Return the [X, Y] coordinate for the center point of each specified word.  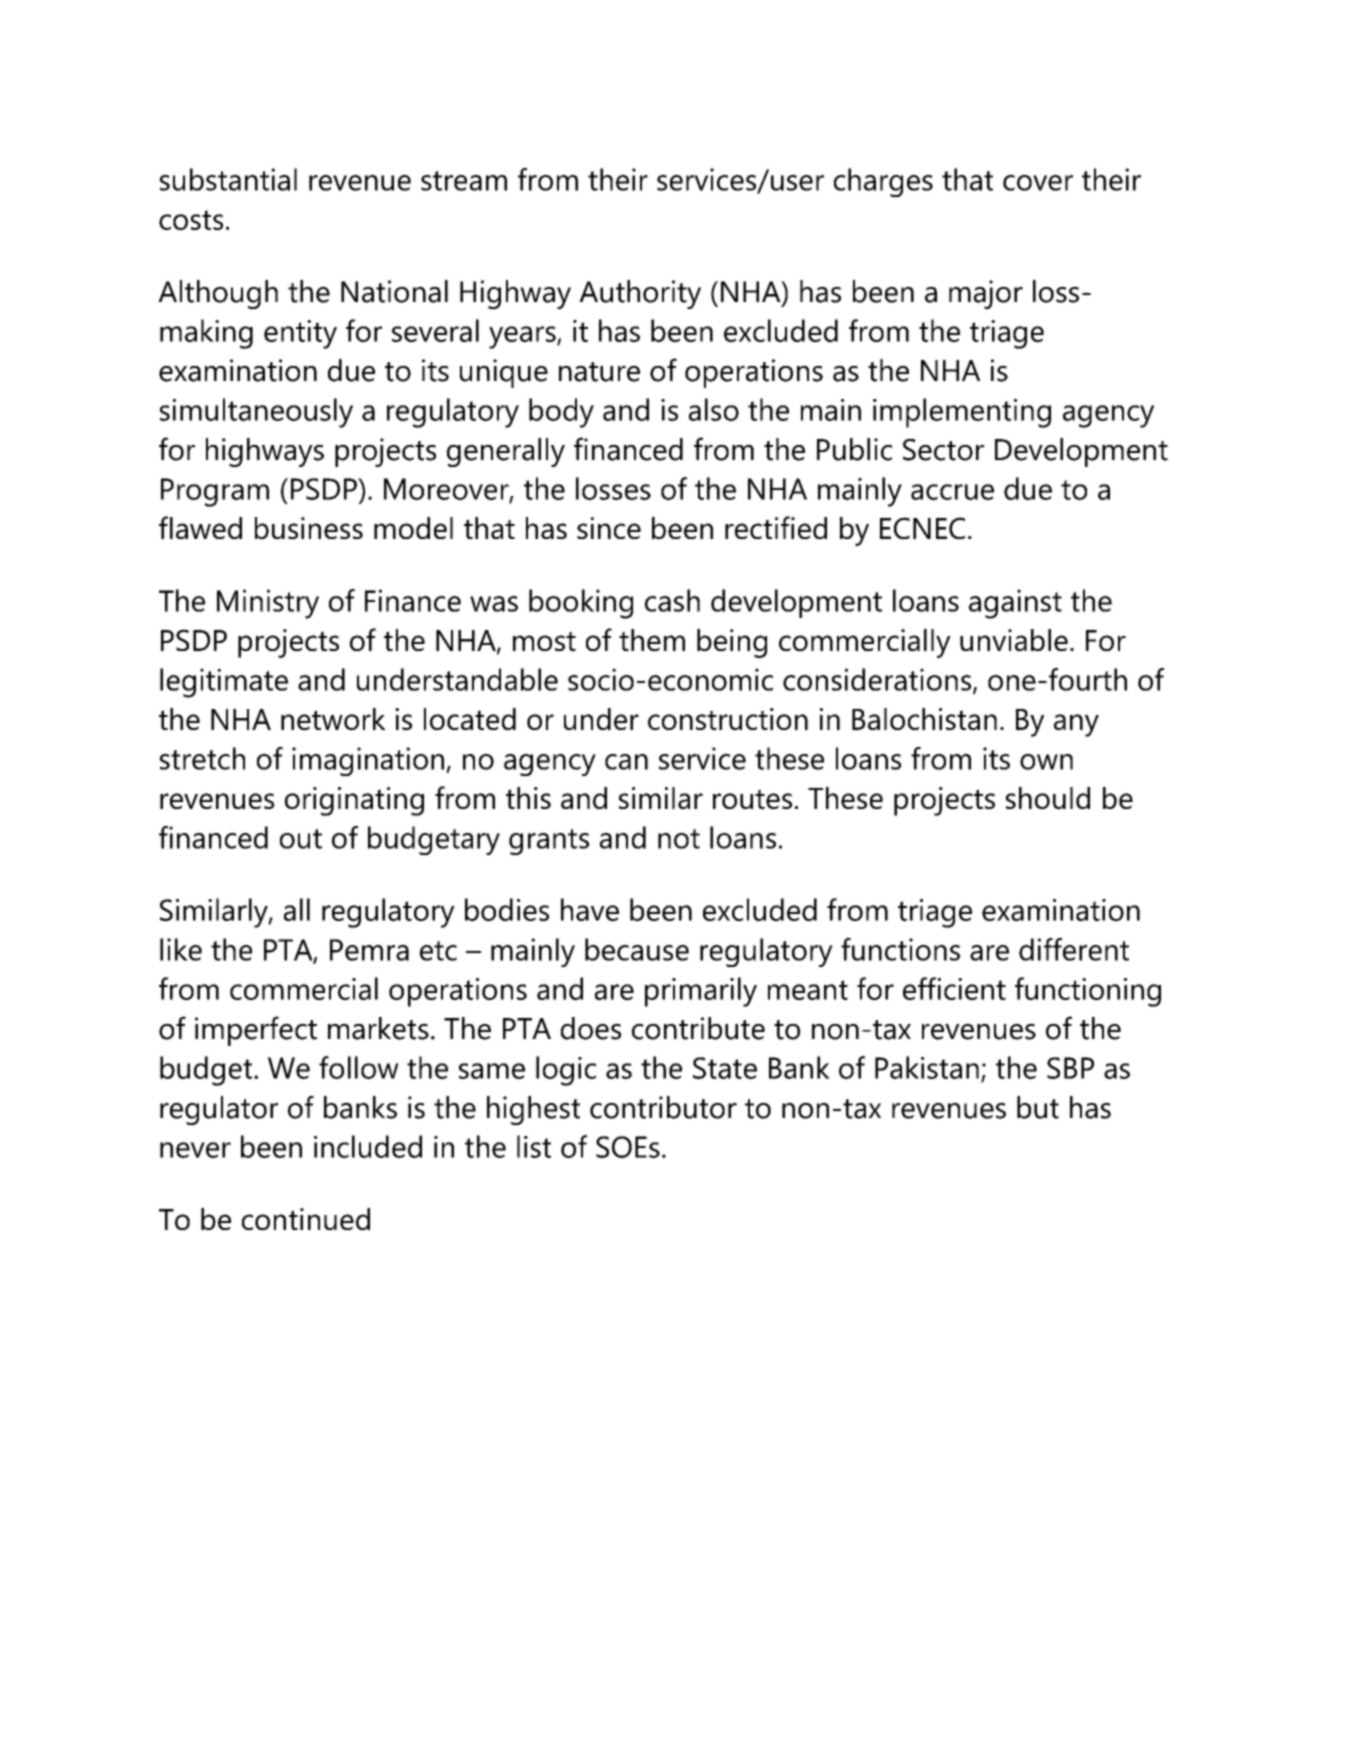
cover [1038, 183]
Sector [943, 450]
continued [306, 1219]
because [637, 949]
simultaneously [256, 413]
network [333, 719]
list [534, 1146]
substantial [228, 179]
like [181, 949]
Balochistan [924, 719]
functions [900, 949]
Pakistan [927, 1067]
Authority [640, 294]
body [561, 413]
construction [728, 719]
